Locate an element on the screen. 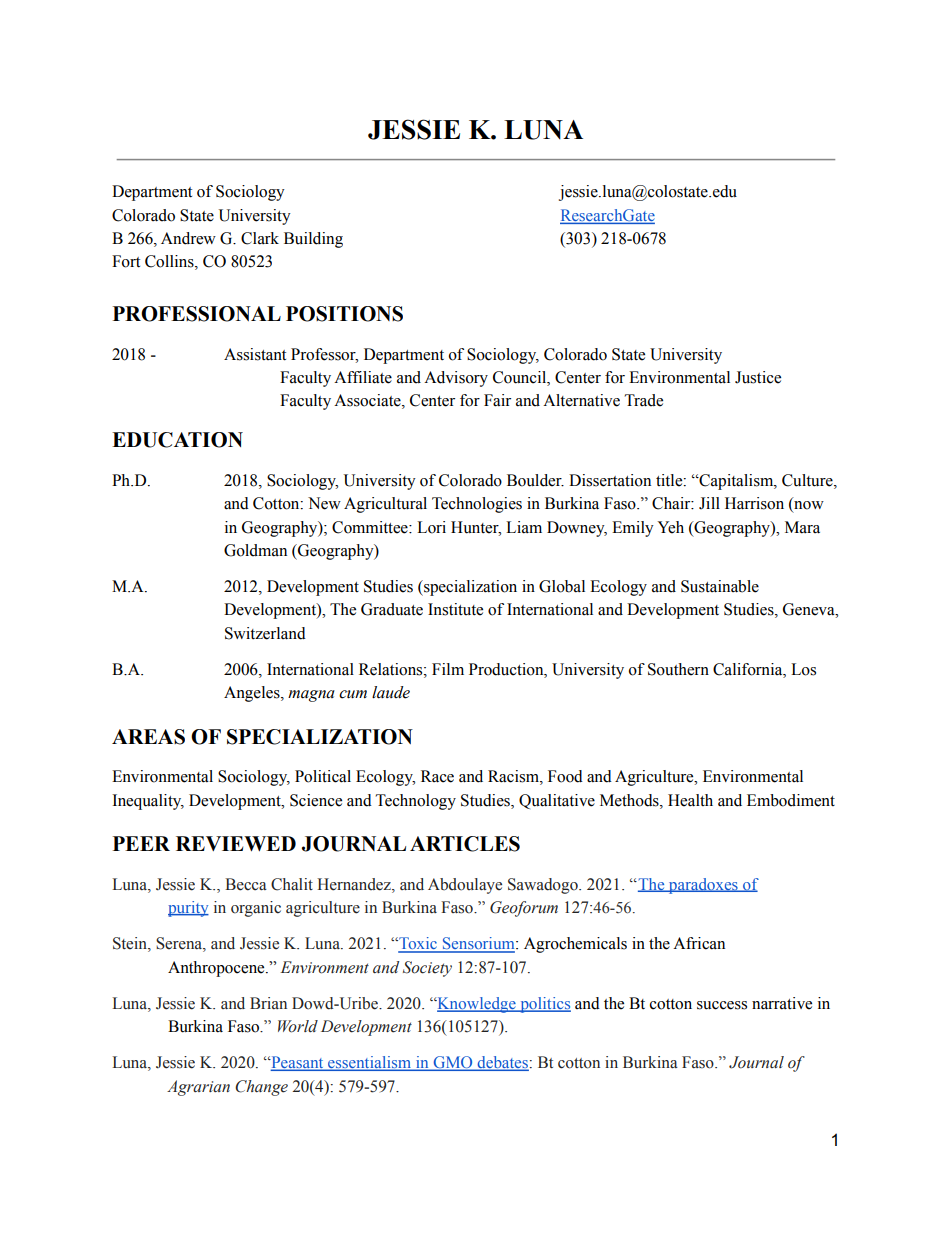 This screenshot has width=952, height=1233. Agrarian is located at coordinates (198, 1088).
